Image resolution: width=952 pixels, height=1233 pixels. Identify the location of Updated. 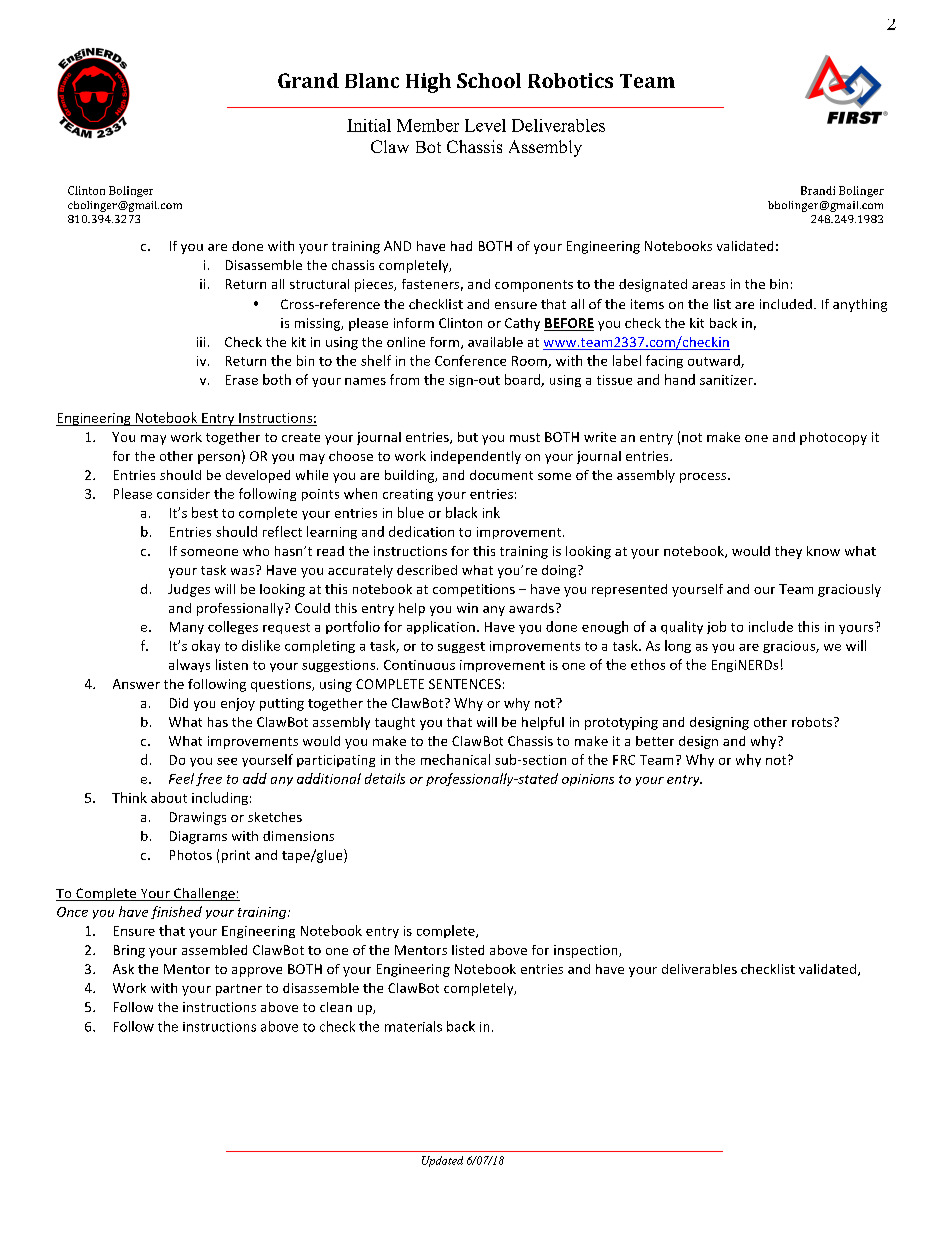
(442, 1161).
